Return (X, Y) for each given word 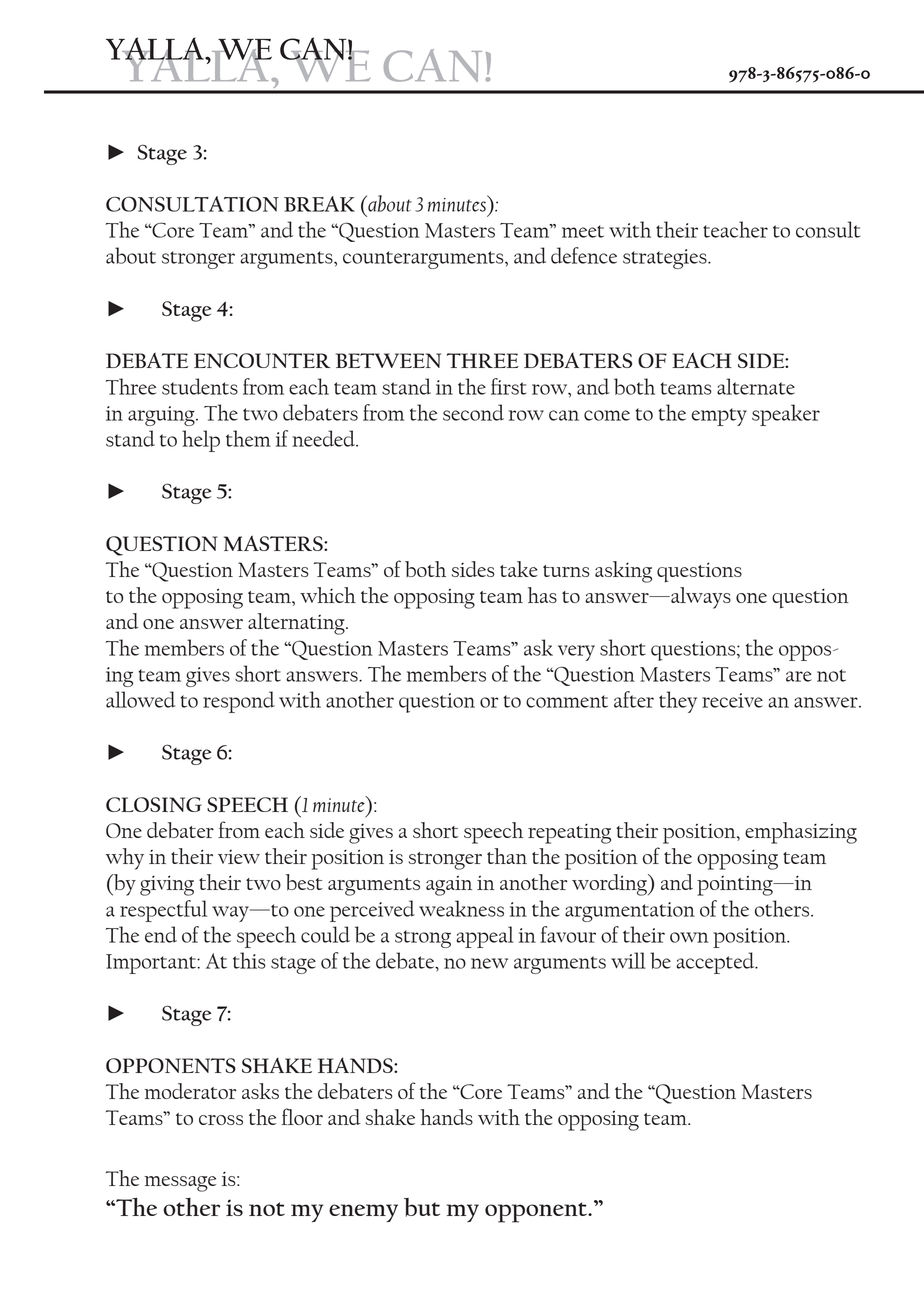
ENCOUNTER (262, 360)
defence (584, 255)
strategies (666, 259)
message (180, 1184)
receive (732, 700)
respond (239, 702)
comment (567, 701)
